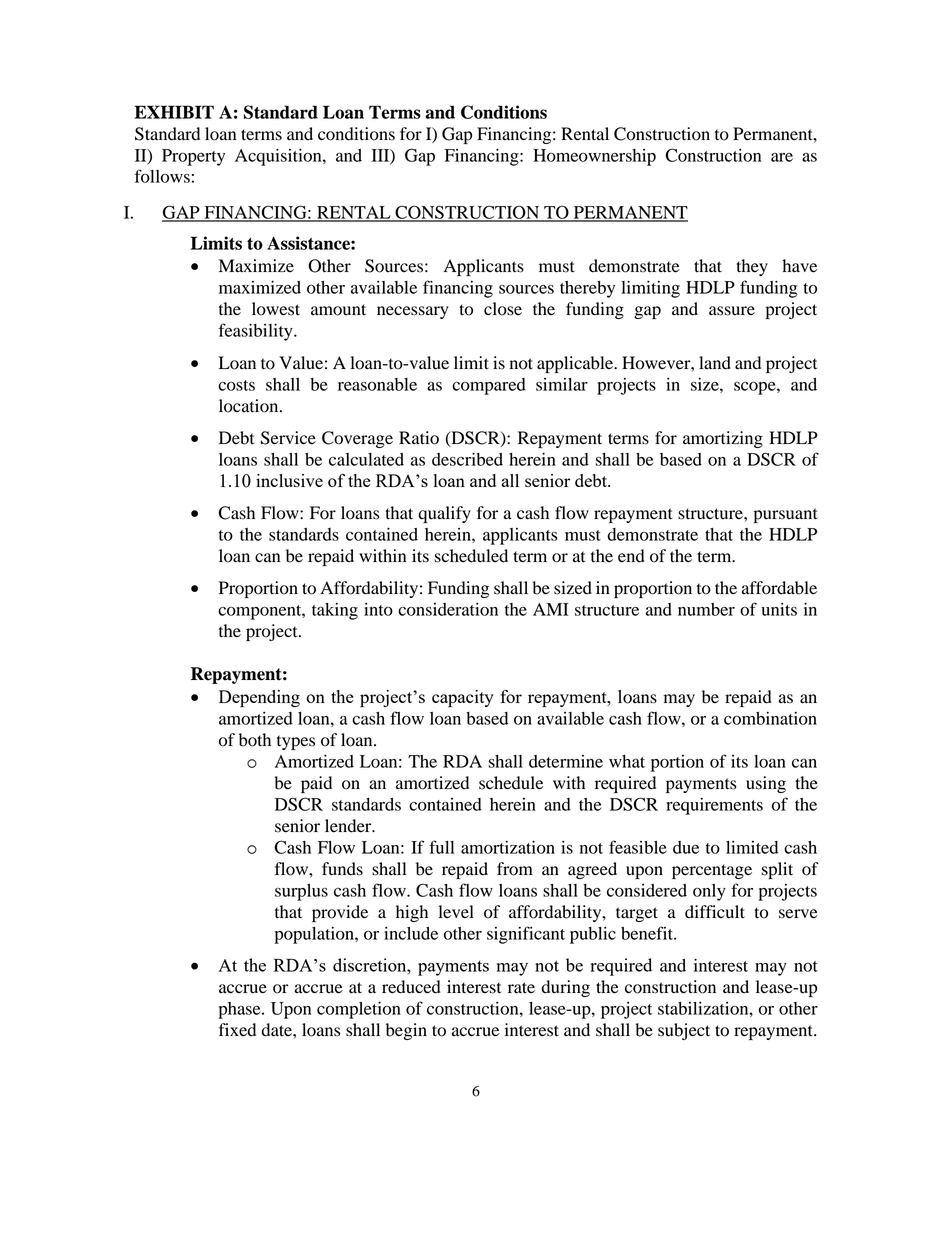 Image resolution: width=952 pixels, height=1233 pixels. What do you see at coordinates (594, 157) in the image?
I see `Homeownership` at bounding box center [594, 157].
